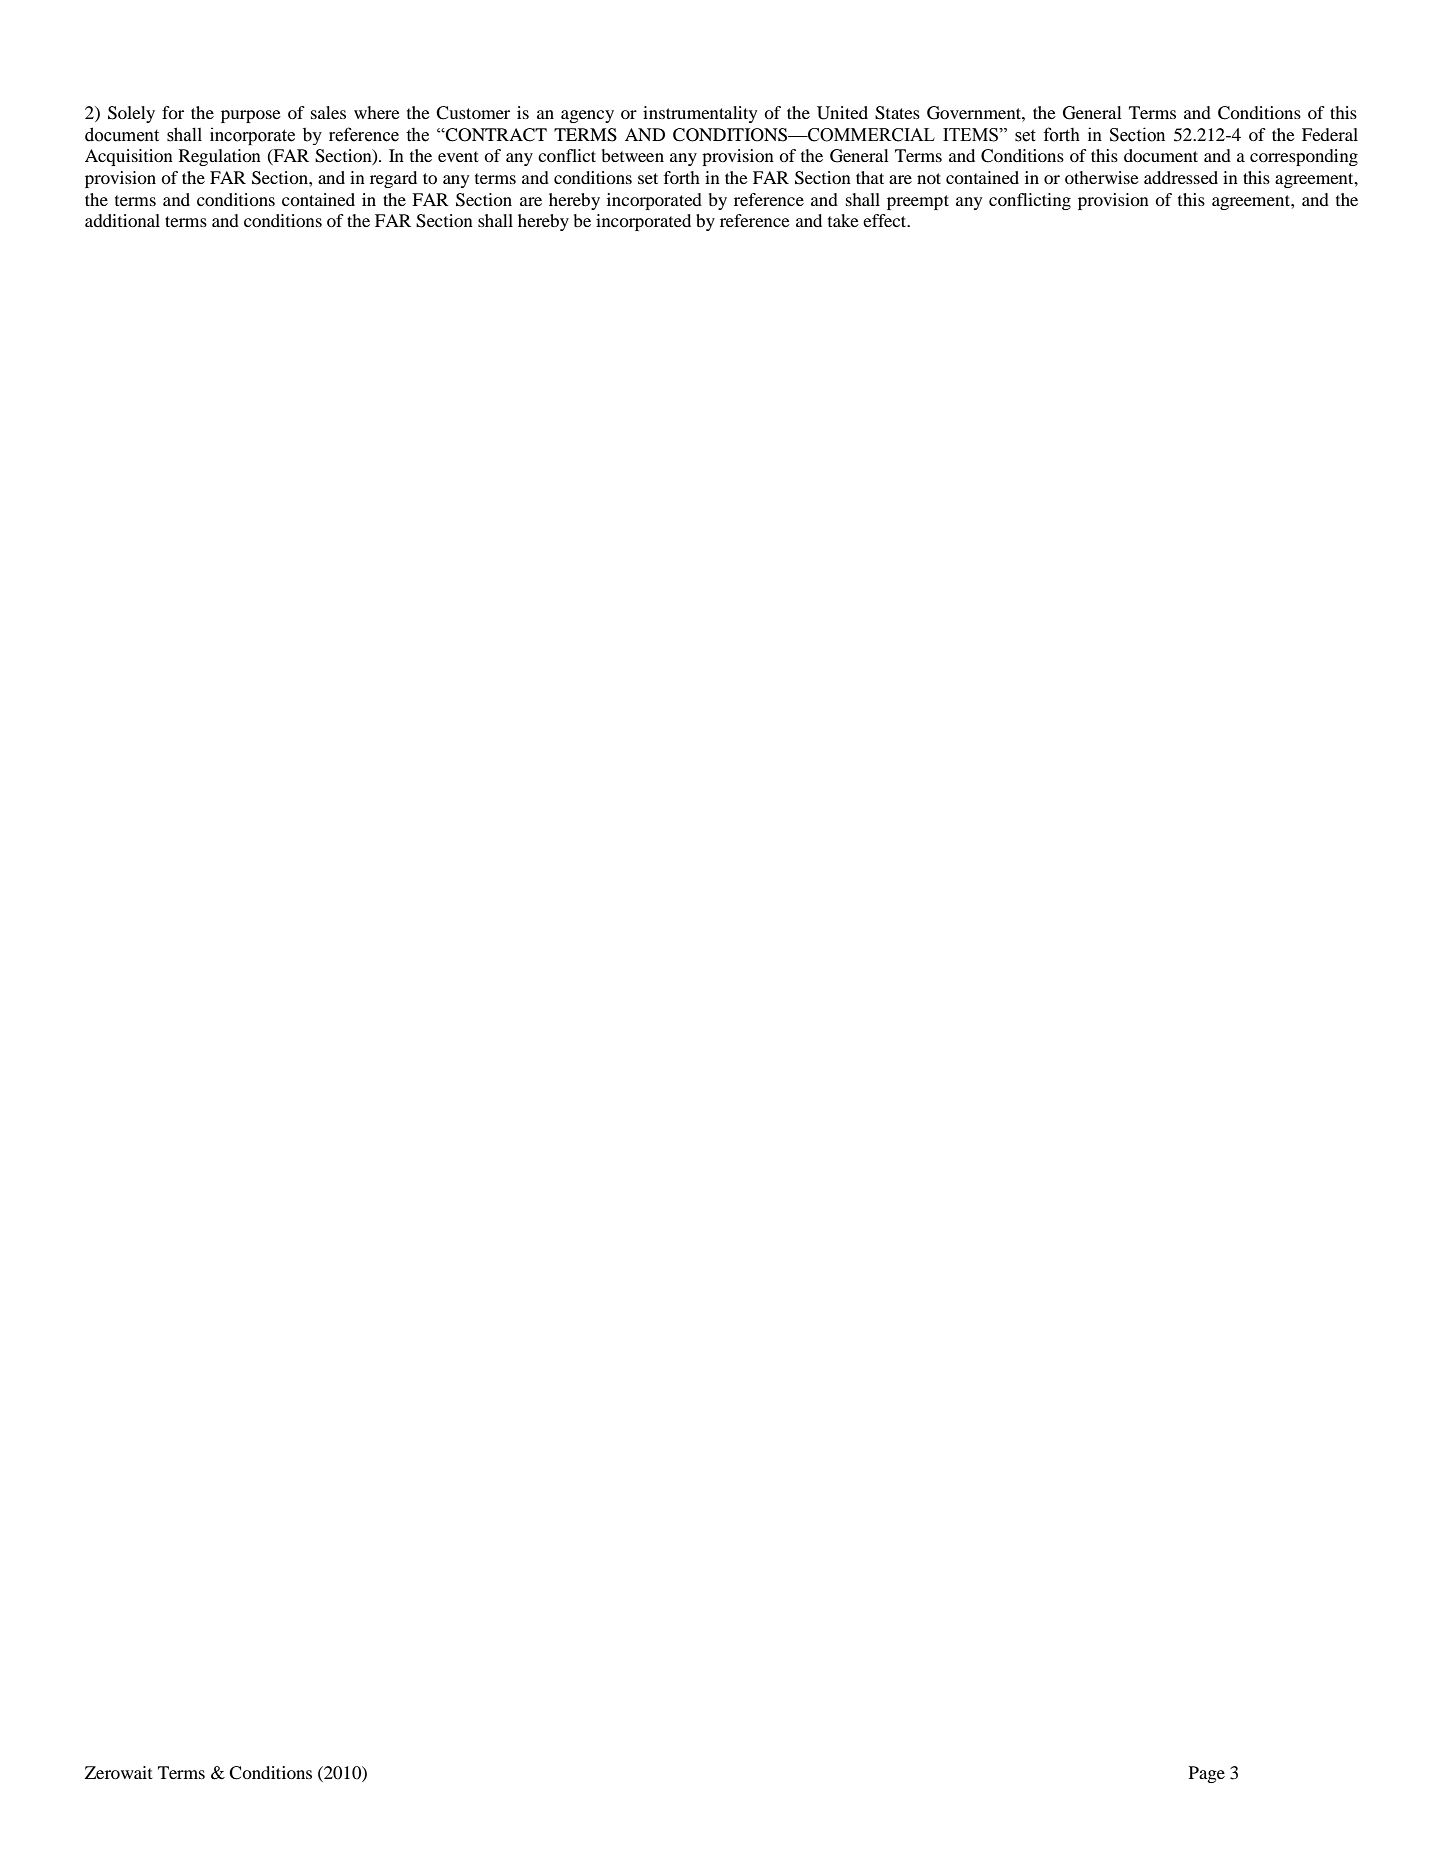  I want to click on Acquisition, so click(129, 157).
